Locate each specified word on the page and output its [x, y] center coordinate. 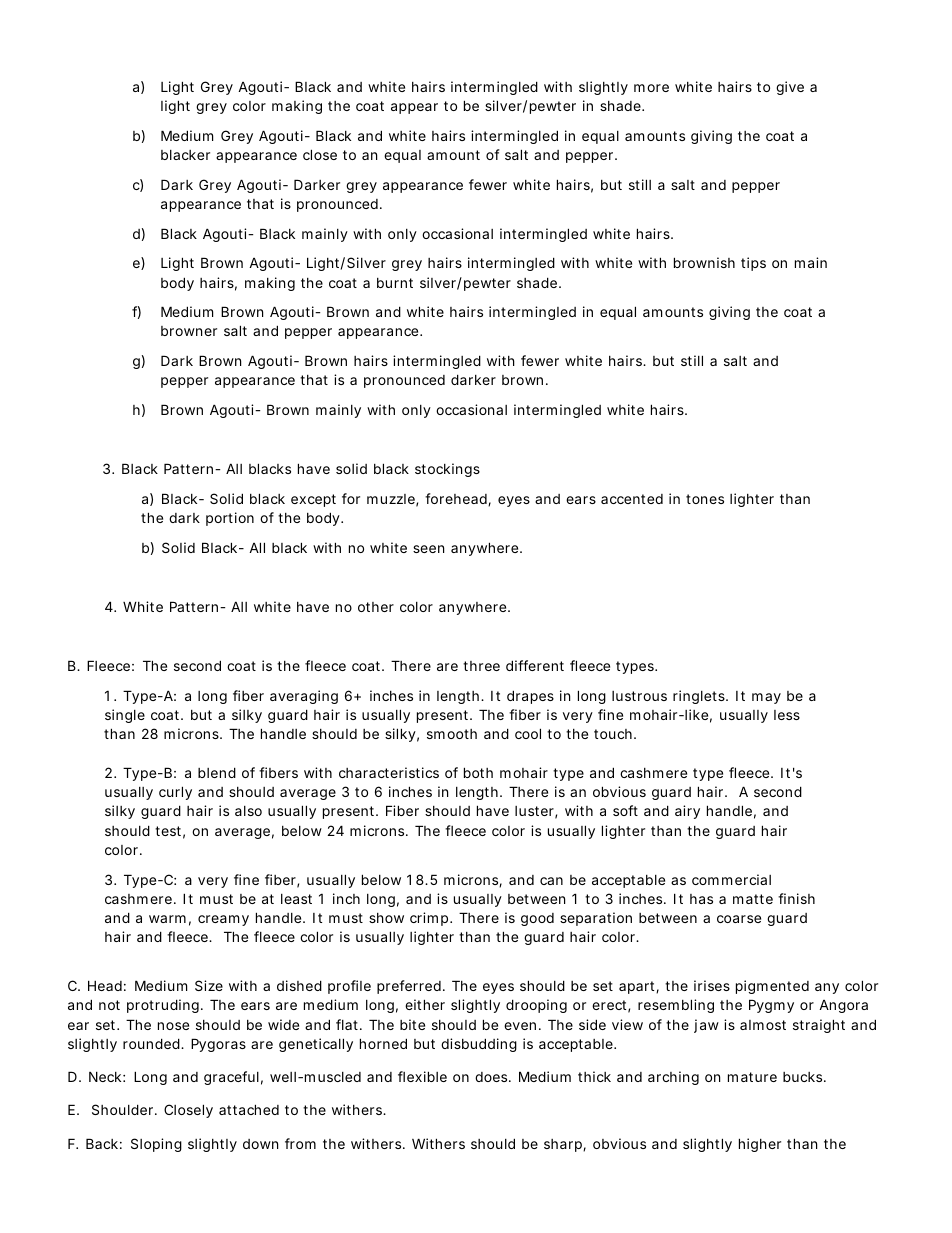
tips [753, 264]
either [425, 1004]
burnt [395, 283]
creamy [223, 920]
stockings [447, 470]
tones [705, 499]
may [766, 698]
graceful [231, 1078]
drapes [530, 697]
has [701, 899]
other [376, 607]
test [168, 831]
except [313, 500]
